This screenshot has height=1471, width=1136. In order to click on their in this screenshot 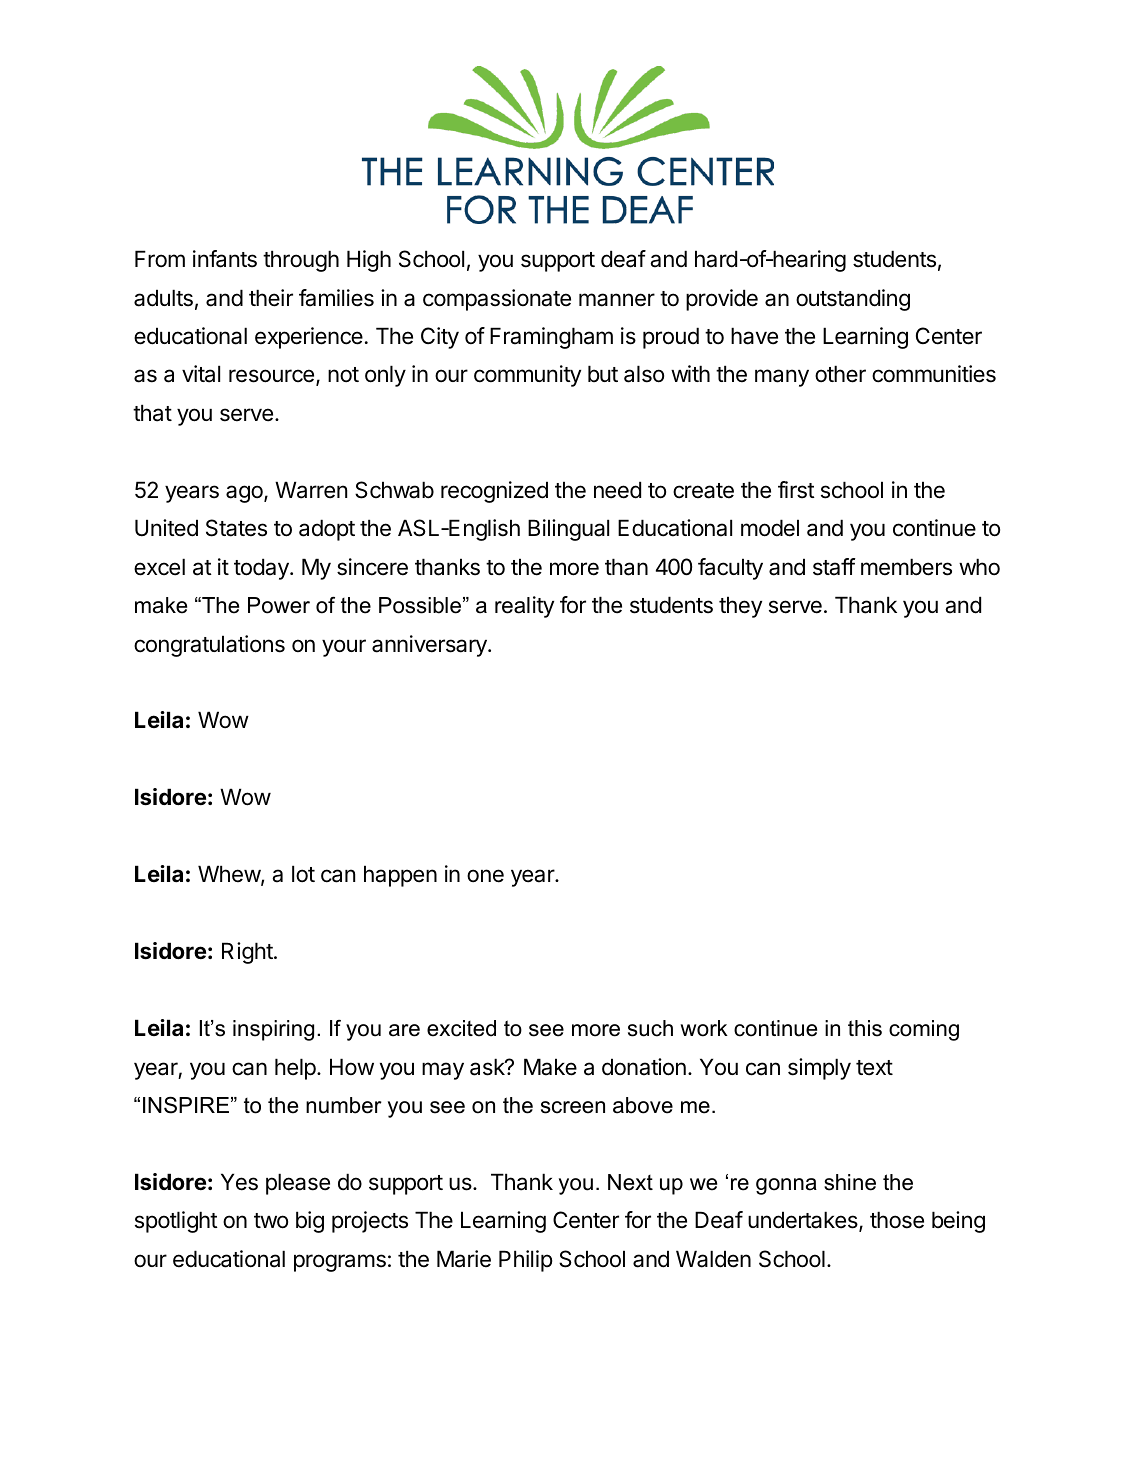, I will do `click(271, 298)`.
